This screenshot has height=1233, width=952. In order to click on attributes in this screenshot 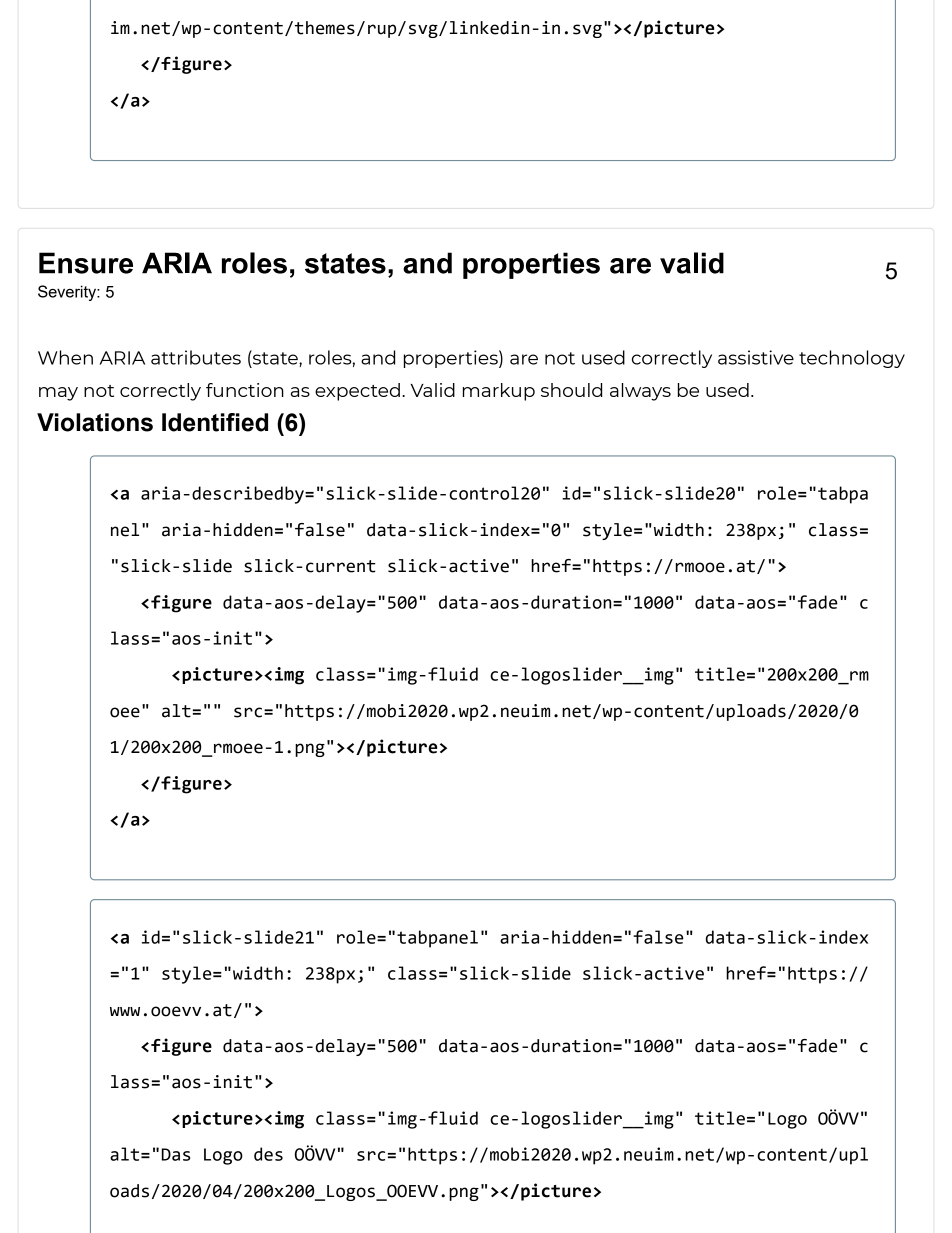, I will do `click(196, 357)`.
